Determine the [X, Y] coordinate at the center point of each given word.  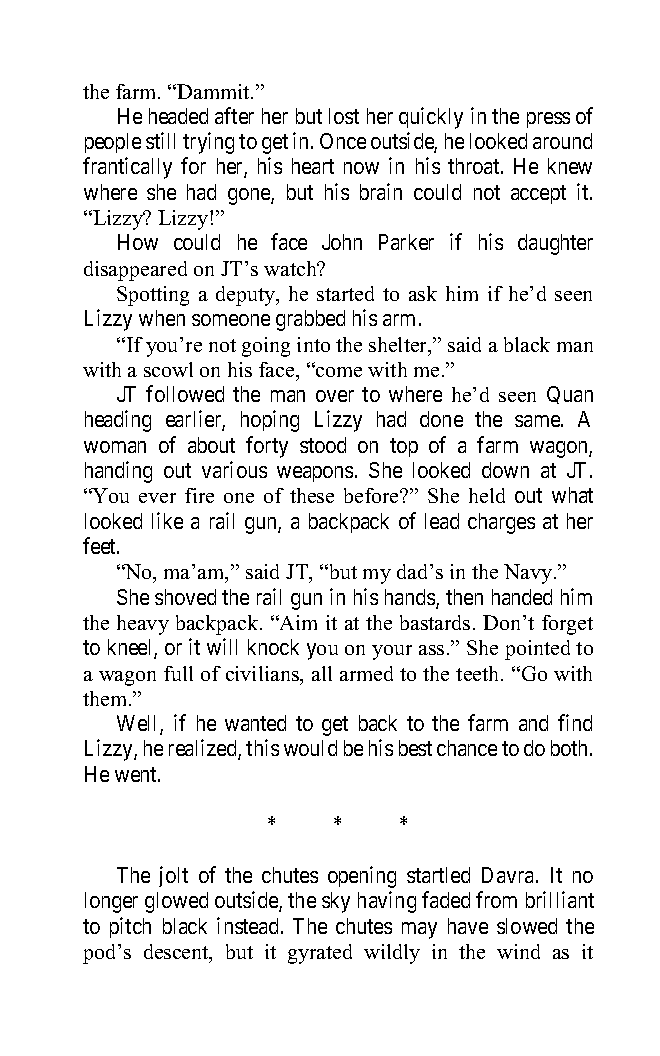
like [167, 520]
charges [501, 523]
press [548, 120]
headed [178, 116]
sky [336, 902]
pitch [130, 927]
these [312, 495]
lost [344, 116]
